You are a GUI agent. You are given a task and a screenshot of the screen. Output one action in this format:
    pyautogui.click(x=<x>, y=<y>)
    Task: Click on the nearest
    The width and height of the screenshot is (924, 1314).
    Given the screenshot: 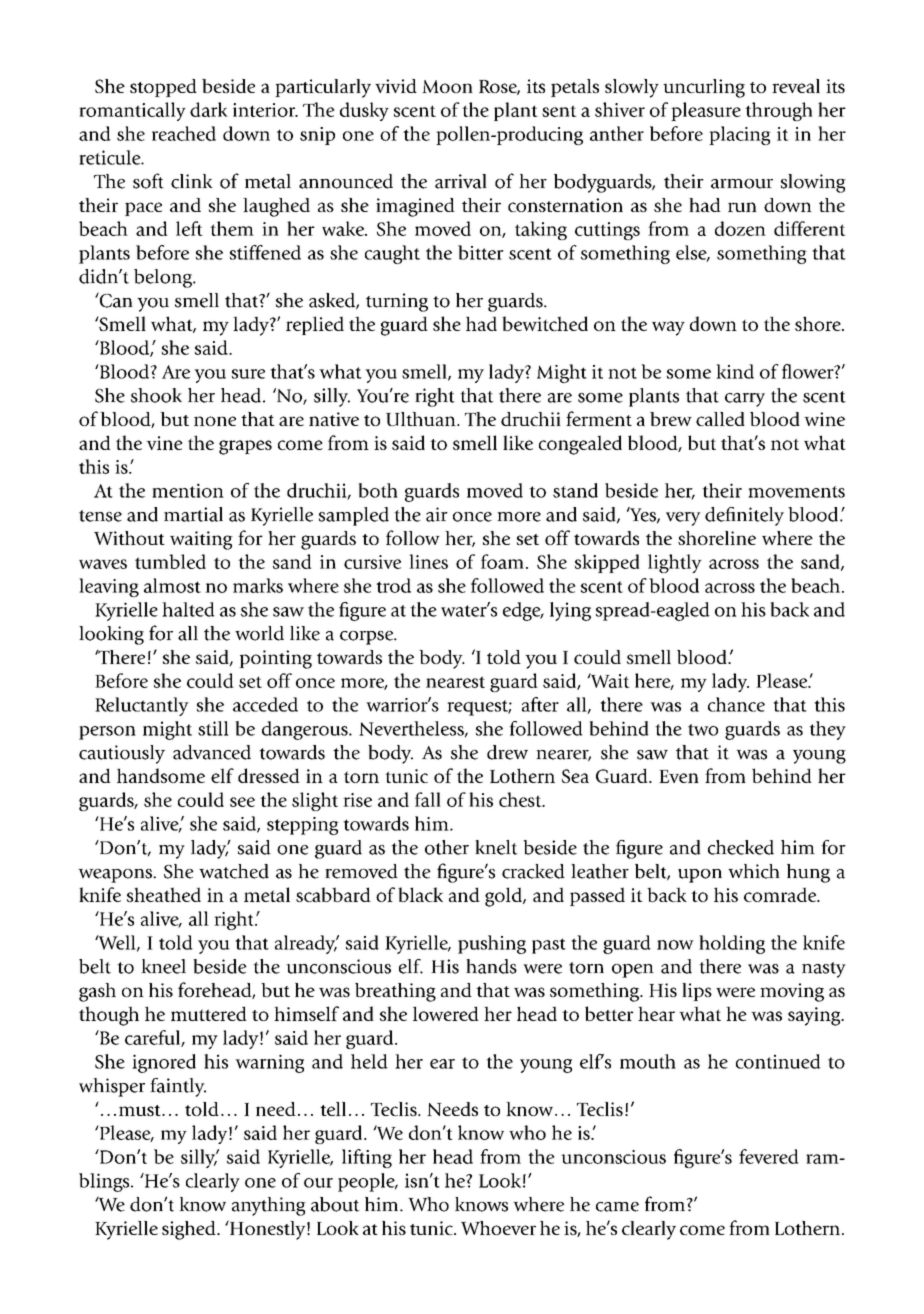 What is the action you would take?
    pyautogui.click(x=455, y=682)
